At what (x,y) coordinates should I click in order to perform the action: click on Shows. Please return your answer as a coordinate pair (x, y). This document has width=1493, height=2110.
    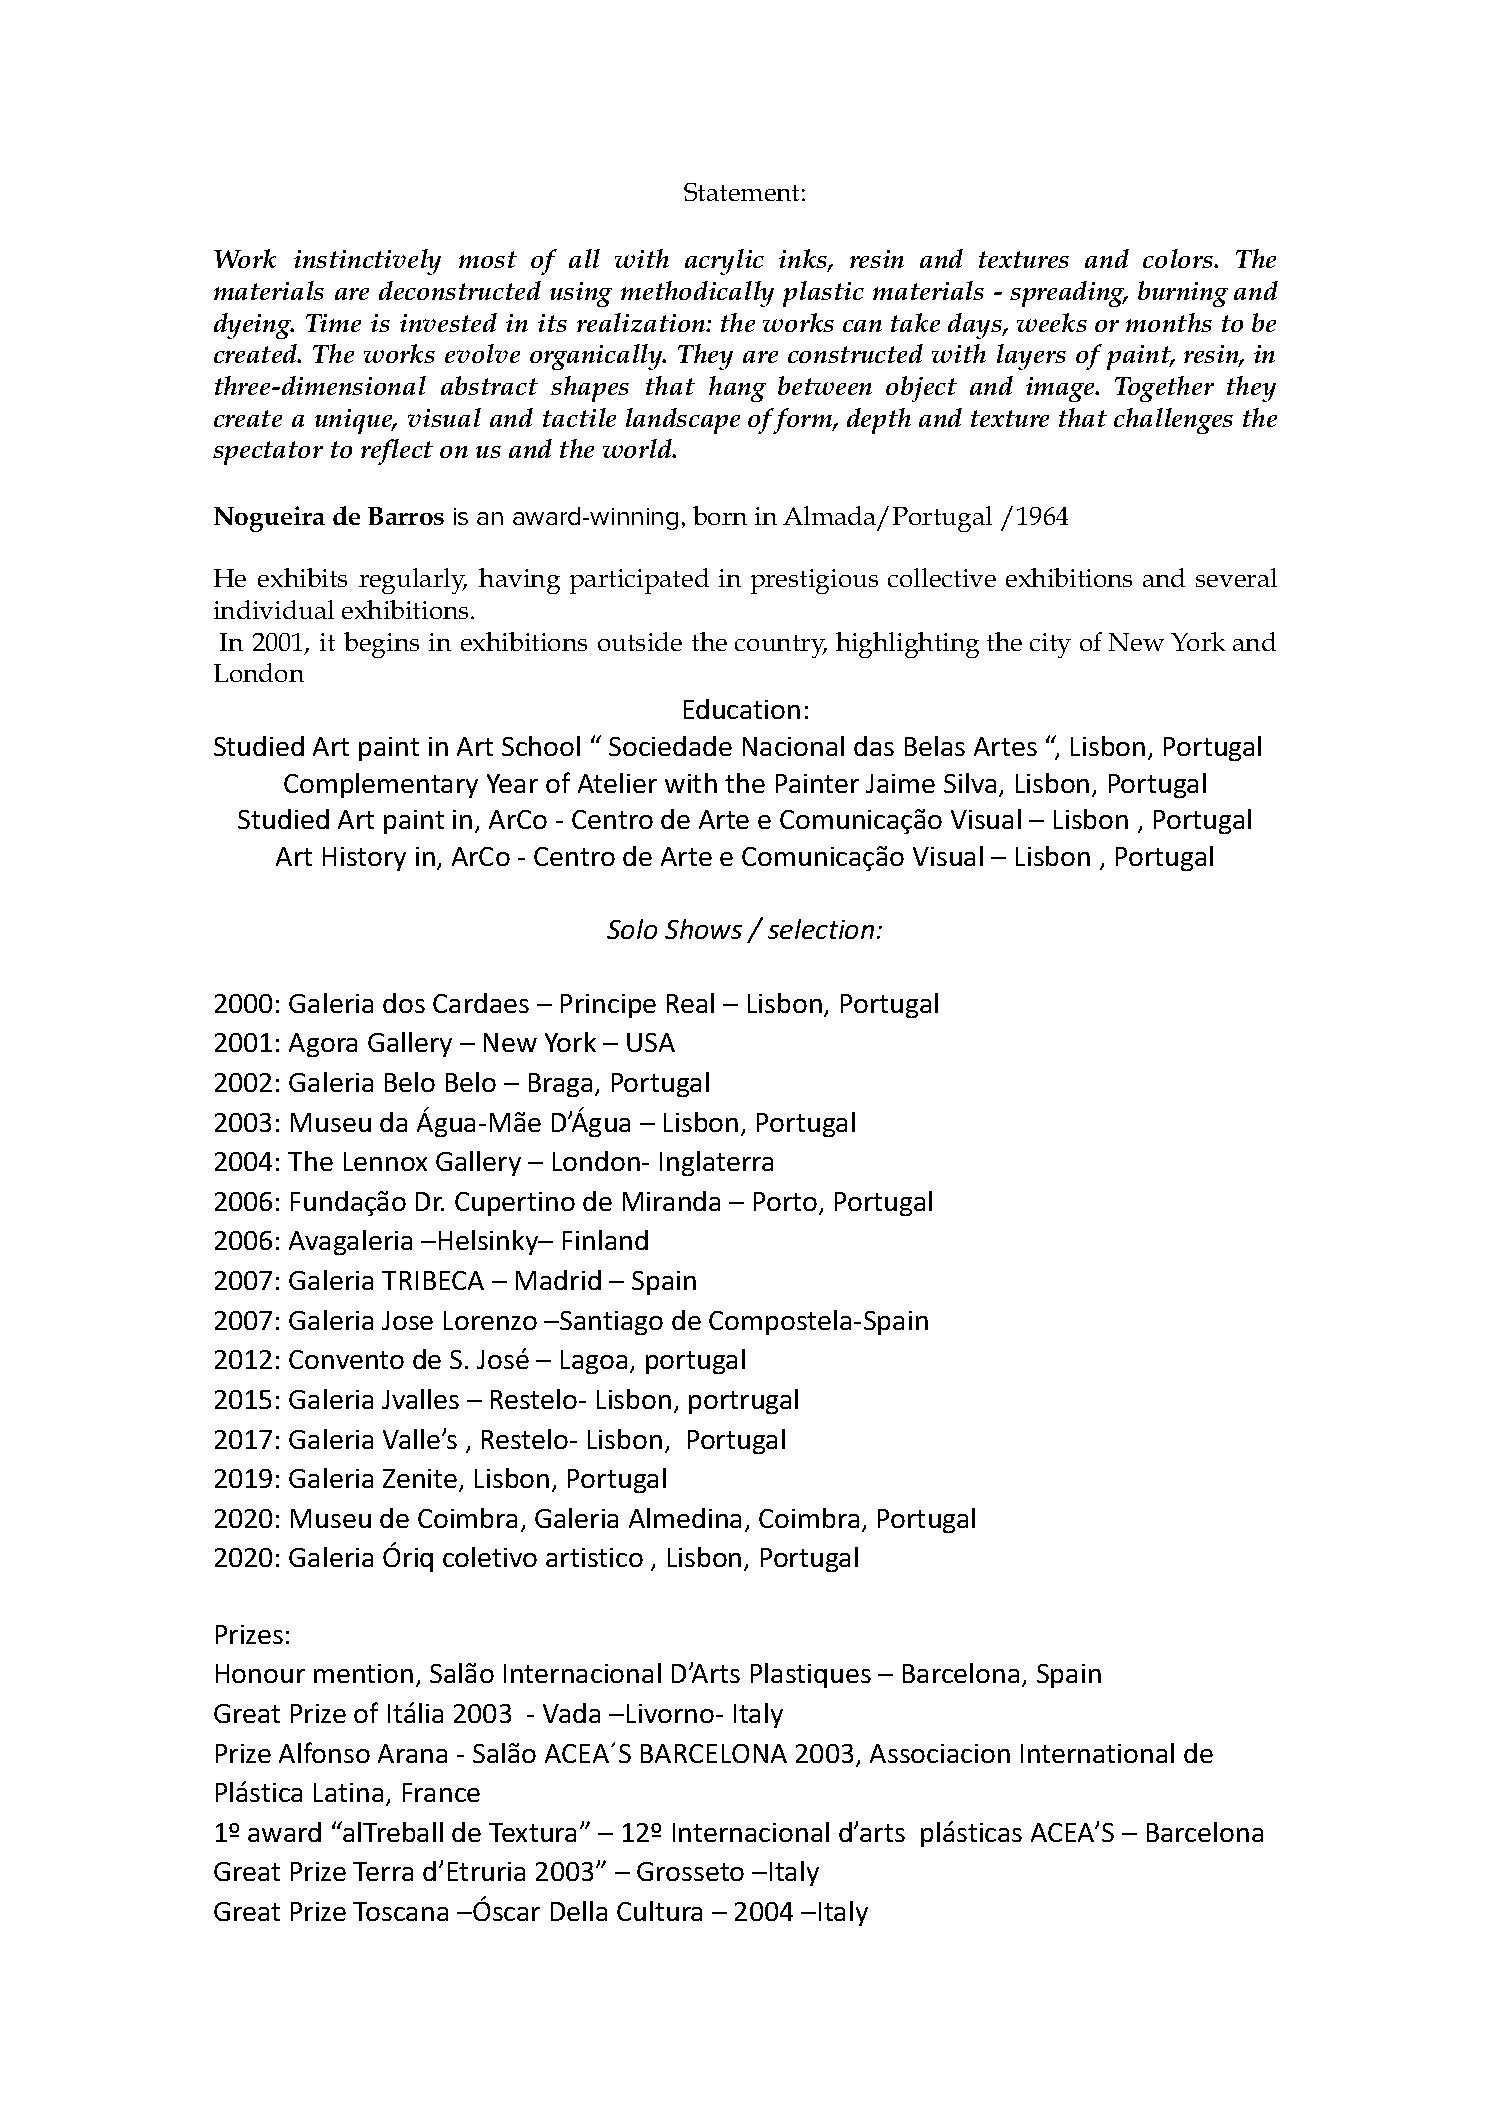
    Looking at the image, I should click on (703, 929).
